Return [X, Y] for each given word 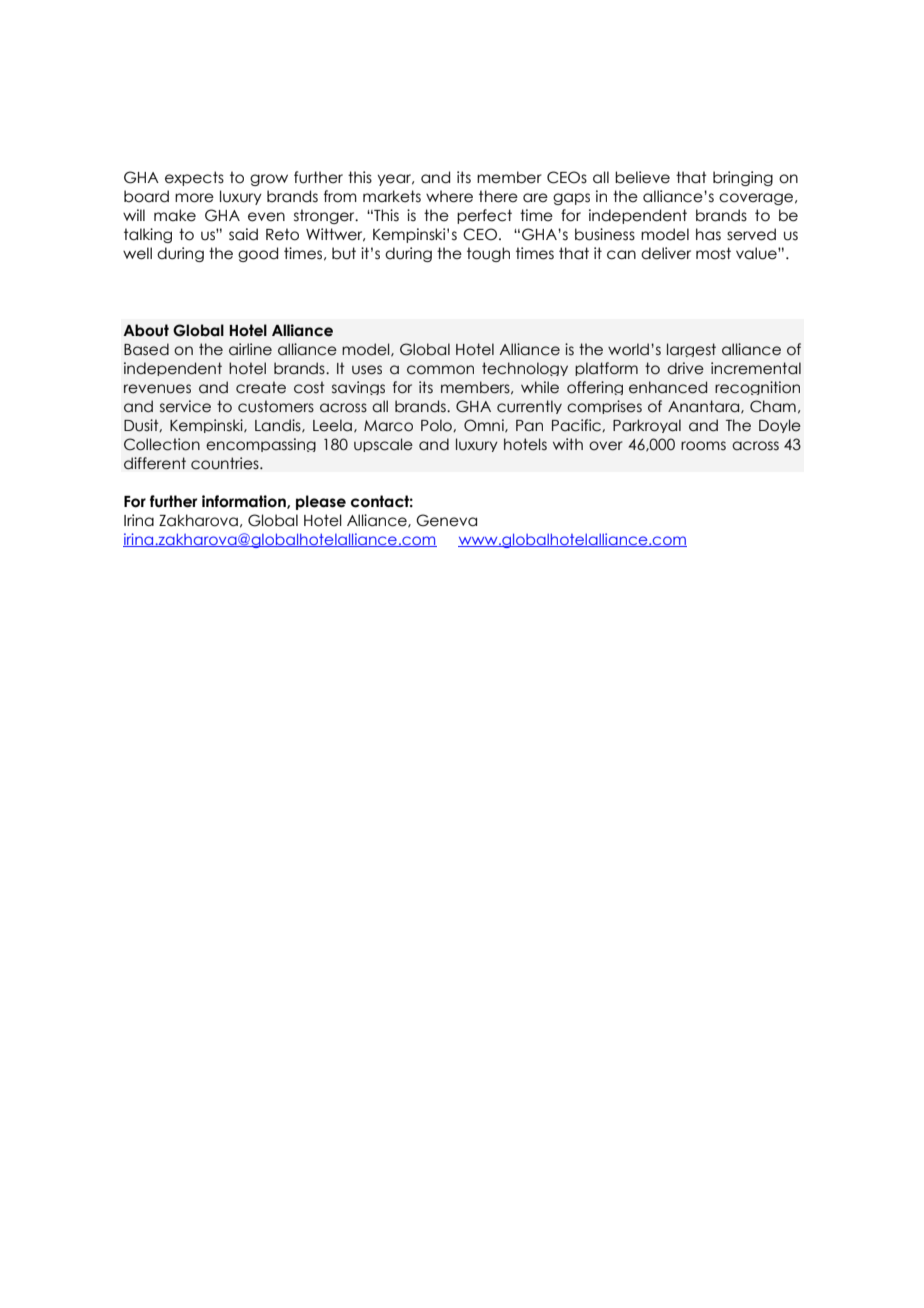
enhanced [668, 387]
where [449, 196]
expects [194, 178]
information [245, 502]
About [146, 330]
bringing [743, 178]
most [713, 253]
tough [488, 254]
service [185, 406]
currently [529, 407]
